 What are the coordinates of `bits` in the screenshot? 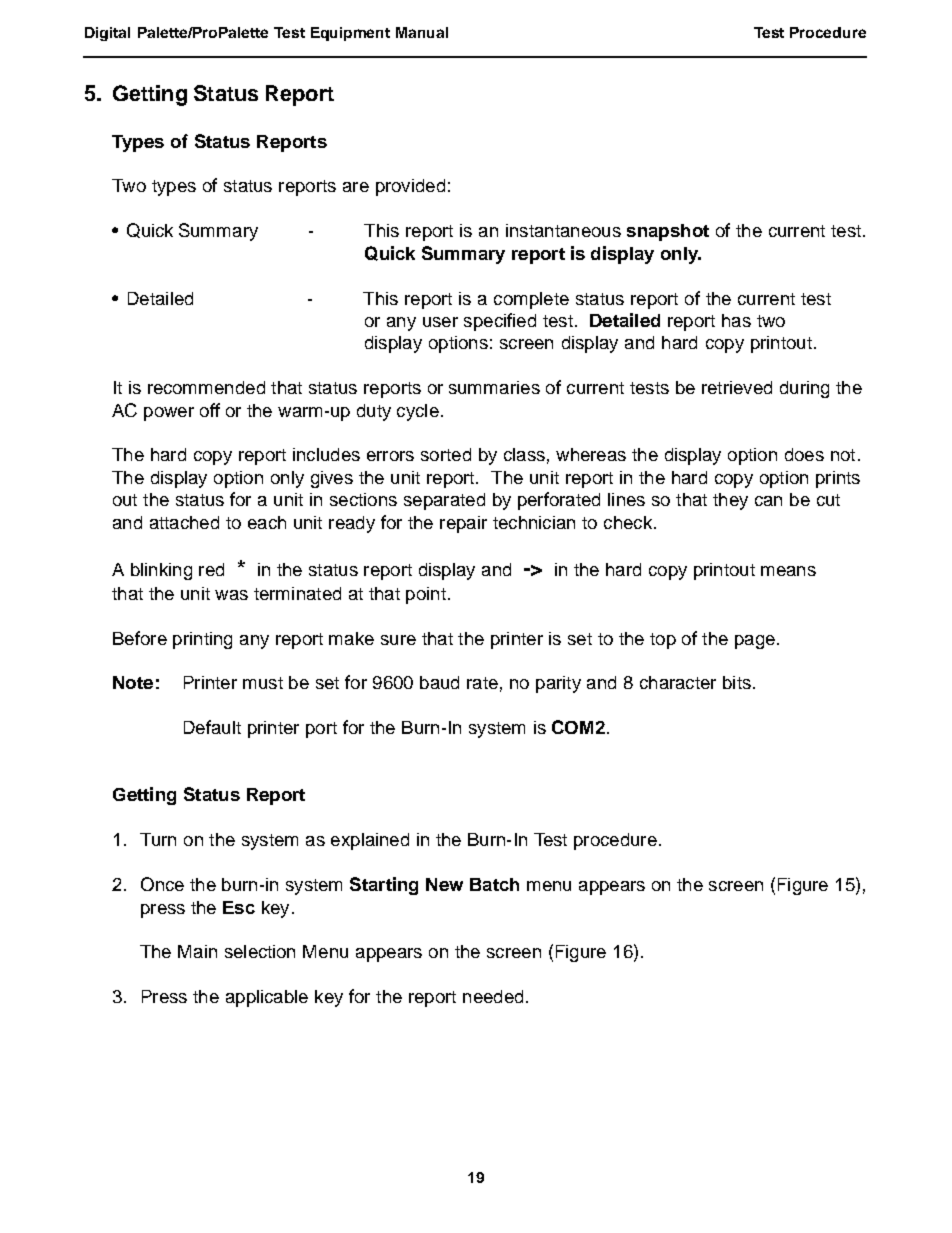 It's located at (737, 682).
